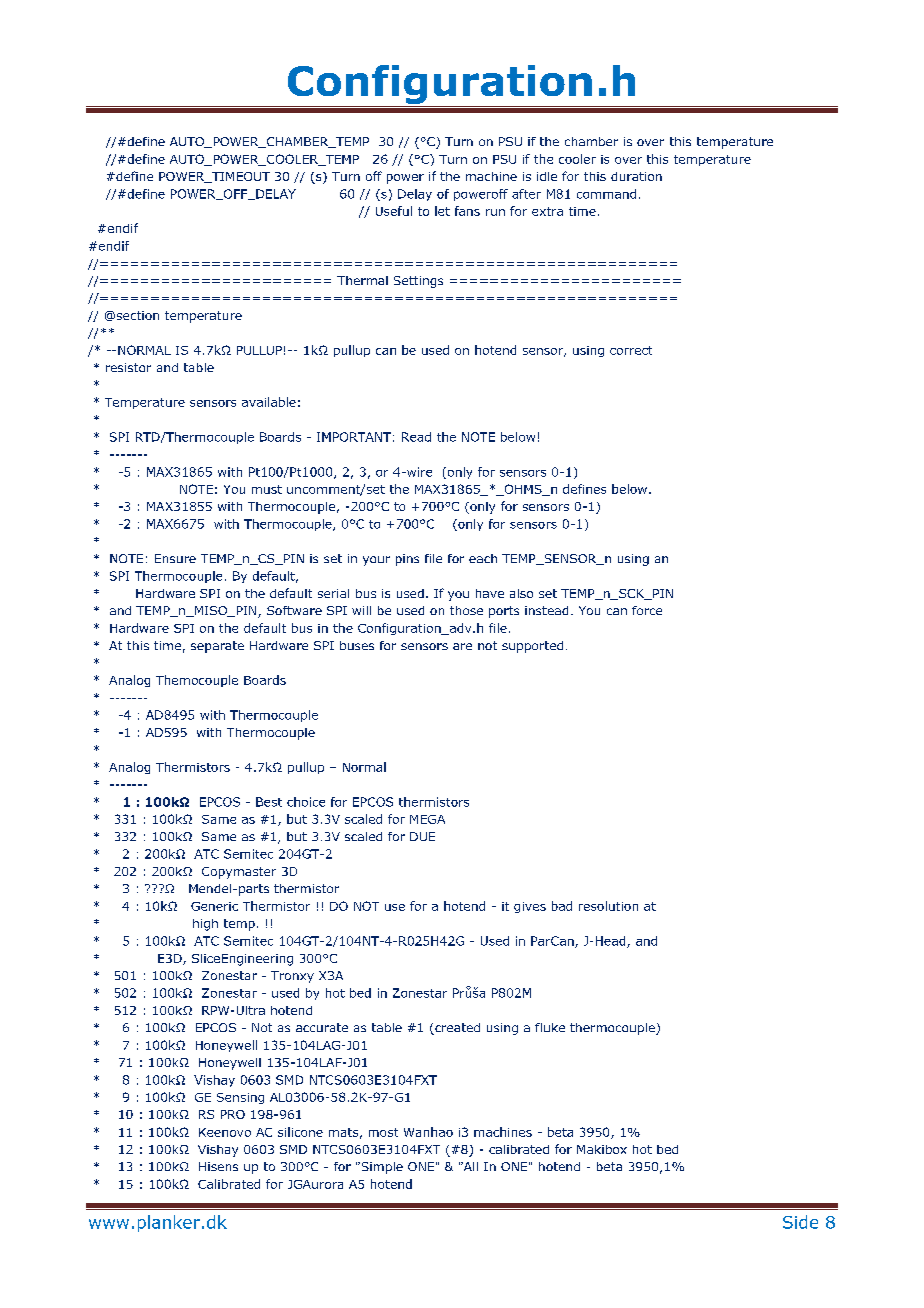 The width and height of the screenshot is (924, 1308). What do you see at coordinates (800, 1222) in the screenshot?
I see `Side` at bounding box center [800, 1222].
